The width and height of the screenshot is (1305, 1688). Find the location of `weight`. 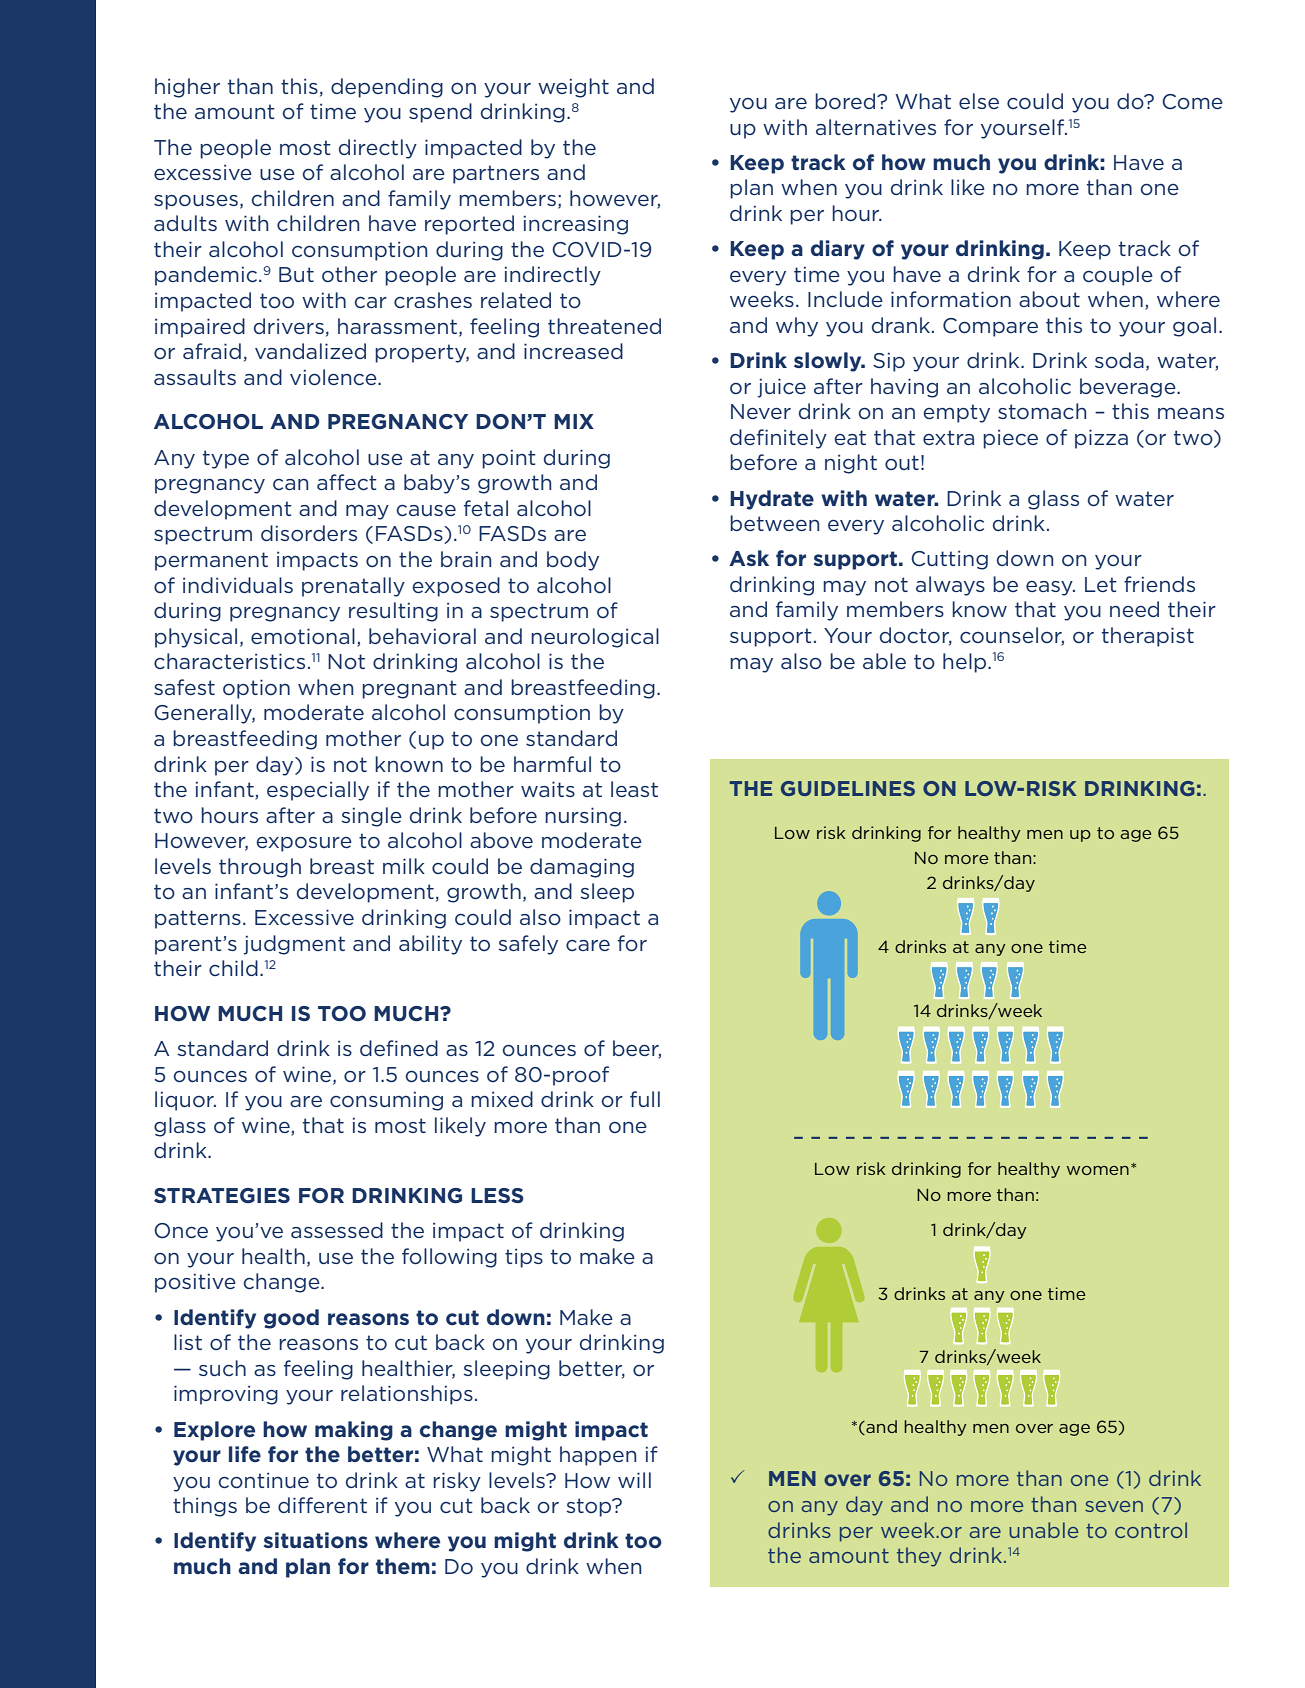

weight is located at coordinates (573, 88).
